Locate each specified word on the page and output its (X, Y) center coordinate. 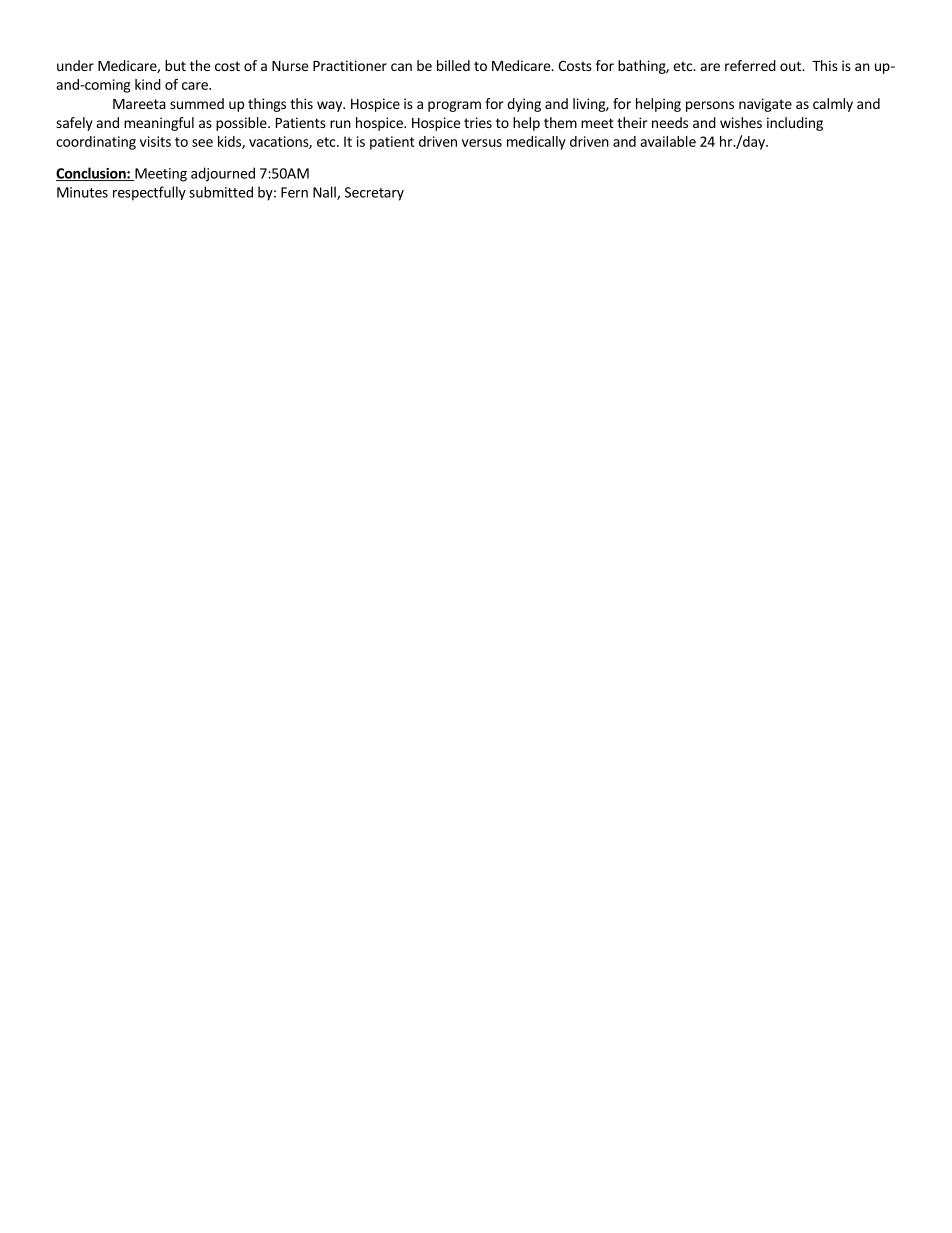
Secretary (374, 194)
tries (478, 122)
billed (453, 65)
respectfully (149, 193)
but (175, 65)
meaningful (159, 124)
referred (750, 65)
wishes (741, 122)
